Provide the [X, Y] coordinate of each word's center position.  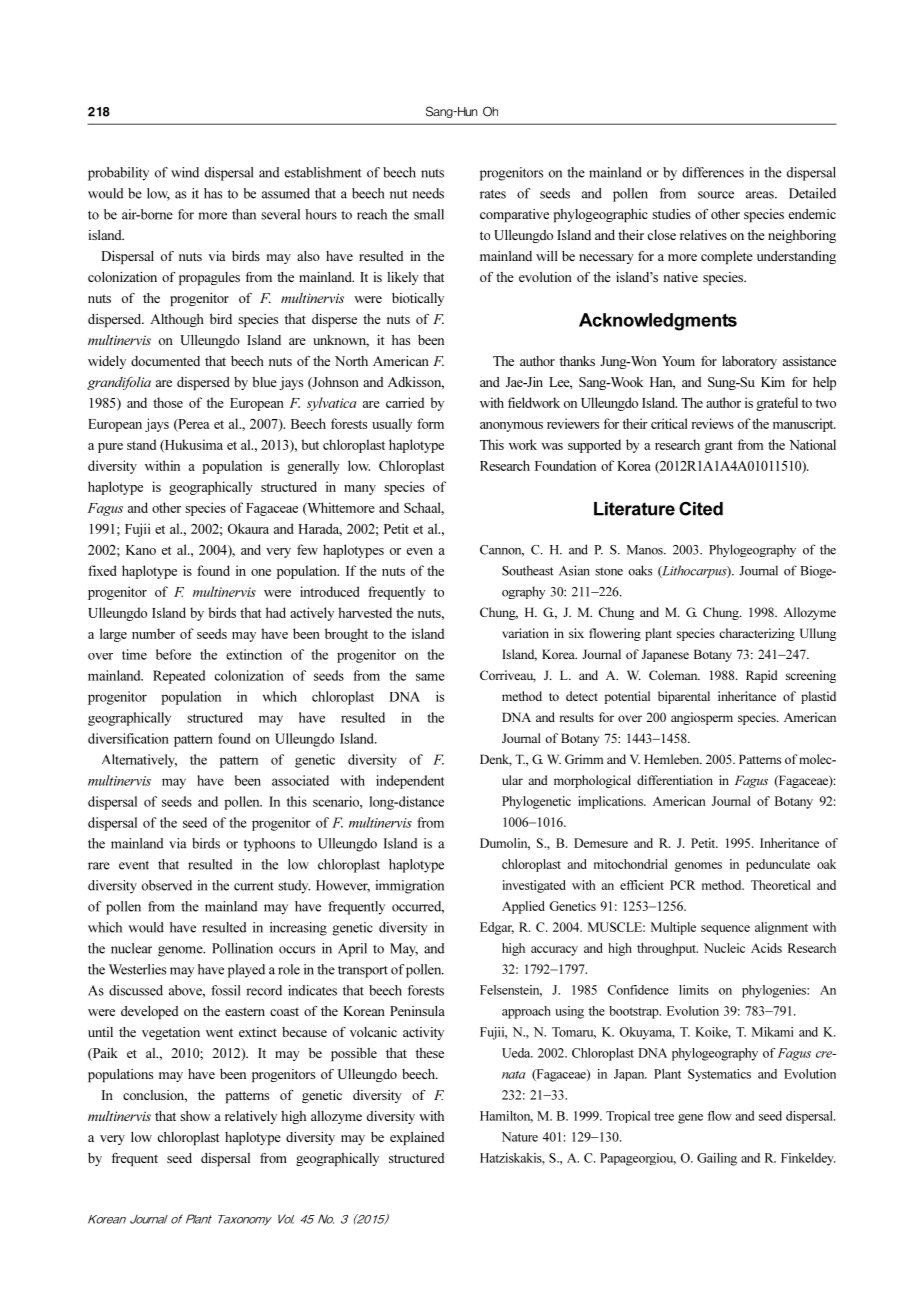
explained [417, 1138]
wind [185, 172]
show [195, 1116]
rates [493, 194]
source [716, 195]
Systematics [719, 1075]
